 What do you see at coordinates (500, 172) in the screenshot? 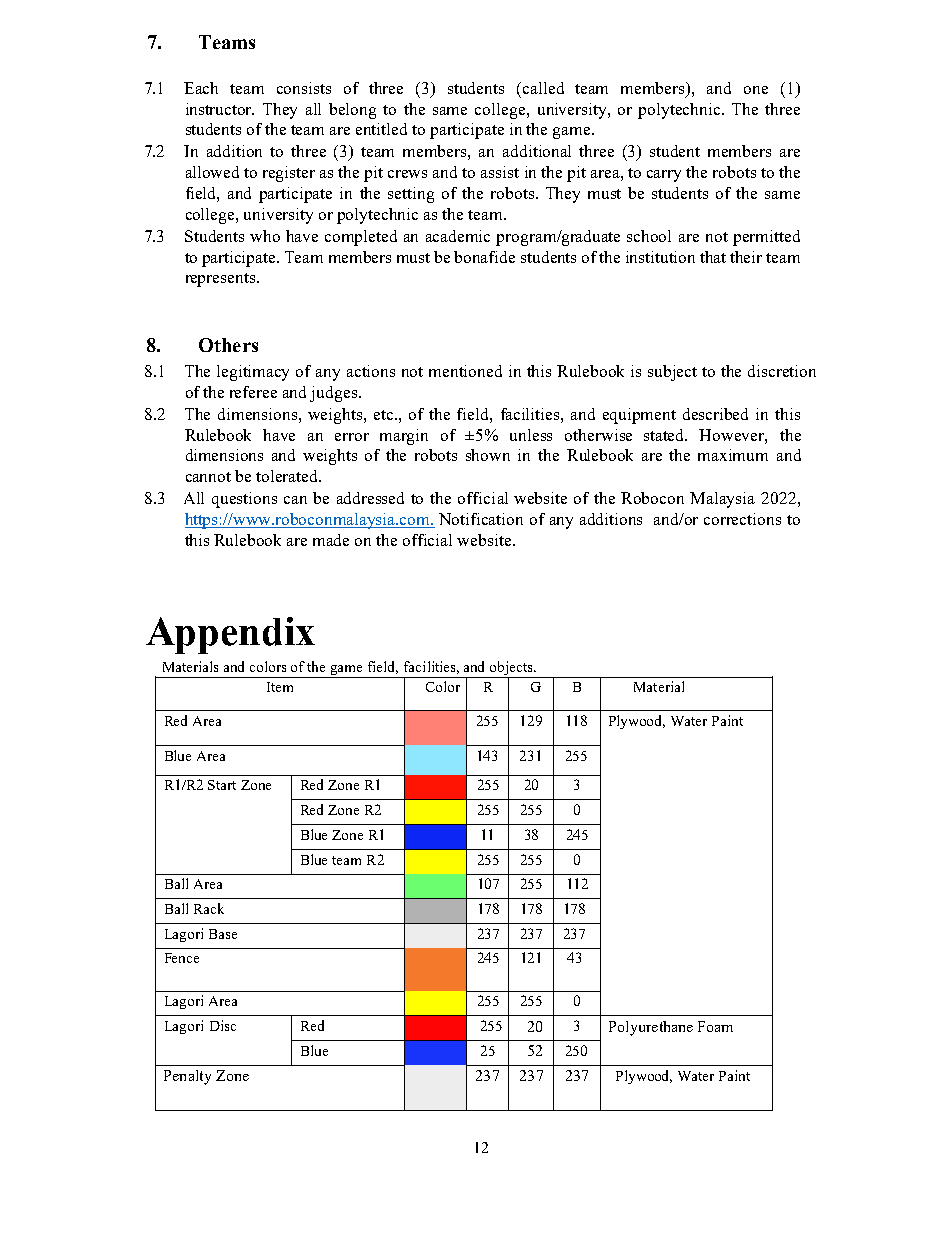
I see `assist` at bounding box center [500, 172].
